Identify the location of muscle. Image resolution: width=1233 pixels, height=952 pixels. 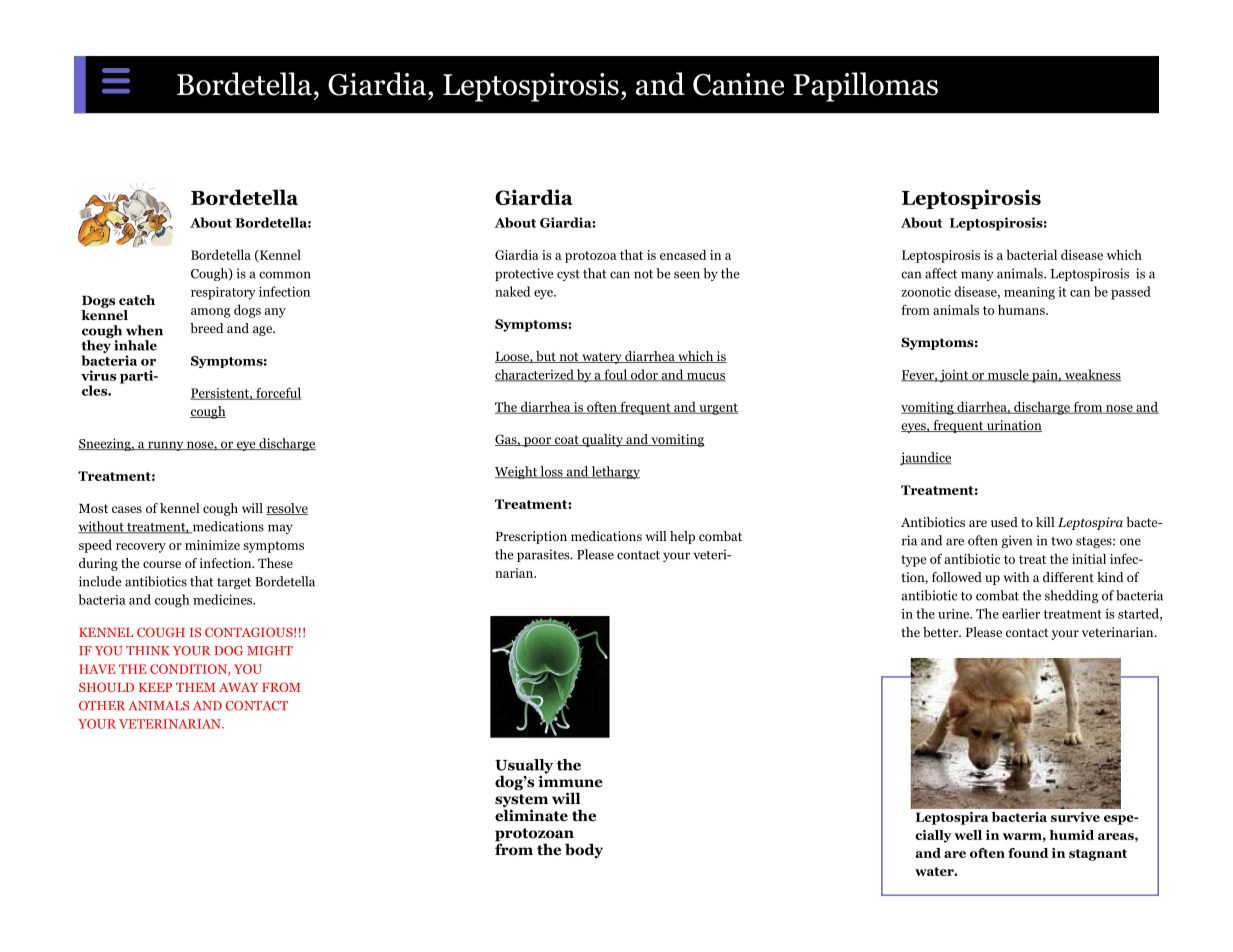
(1008, 375).
